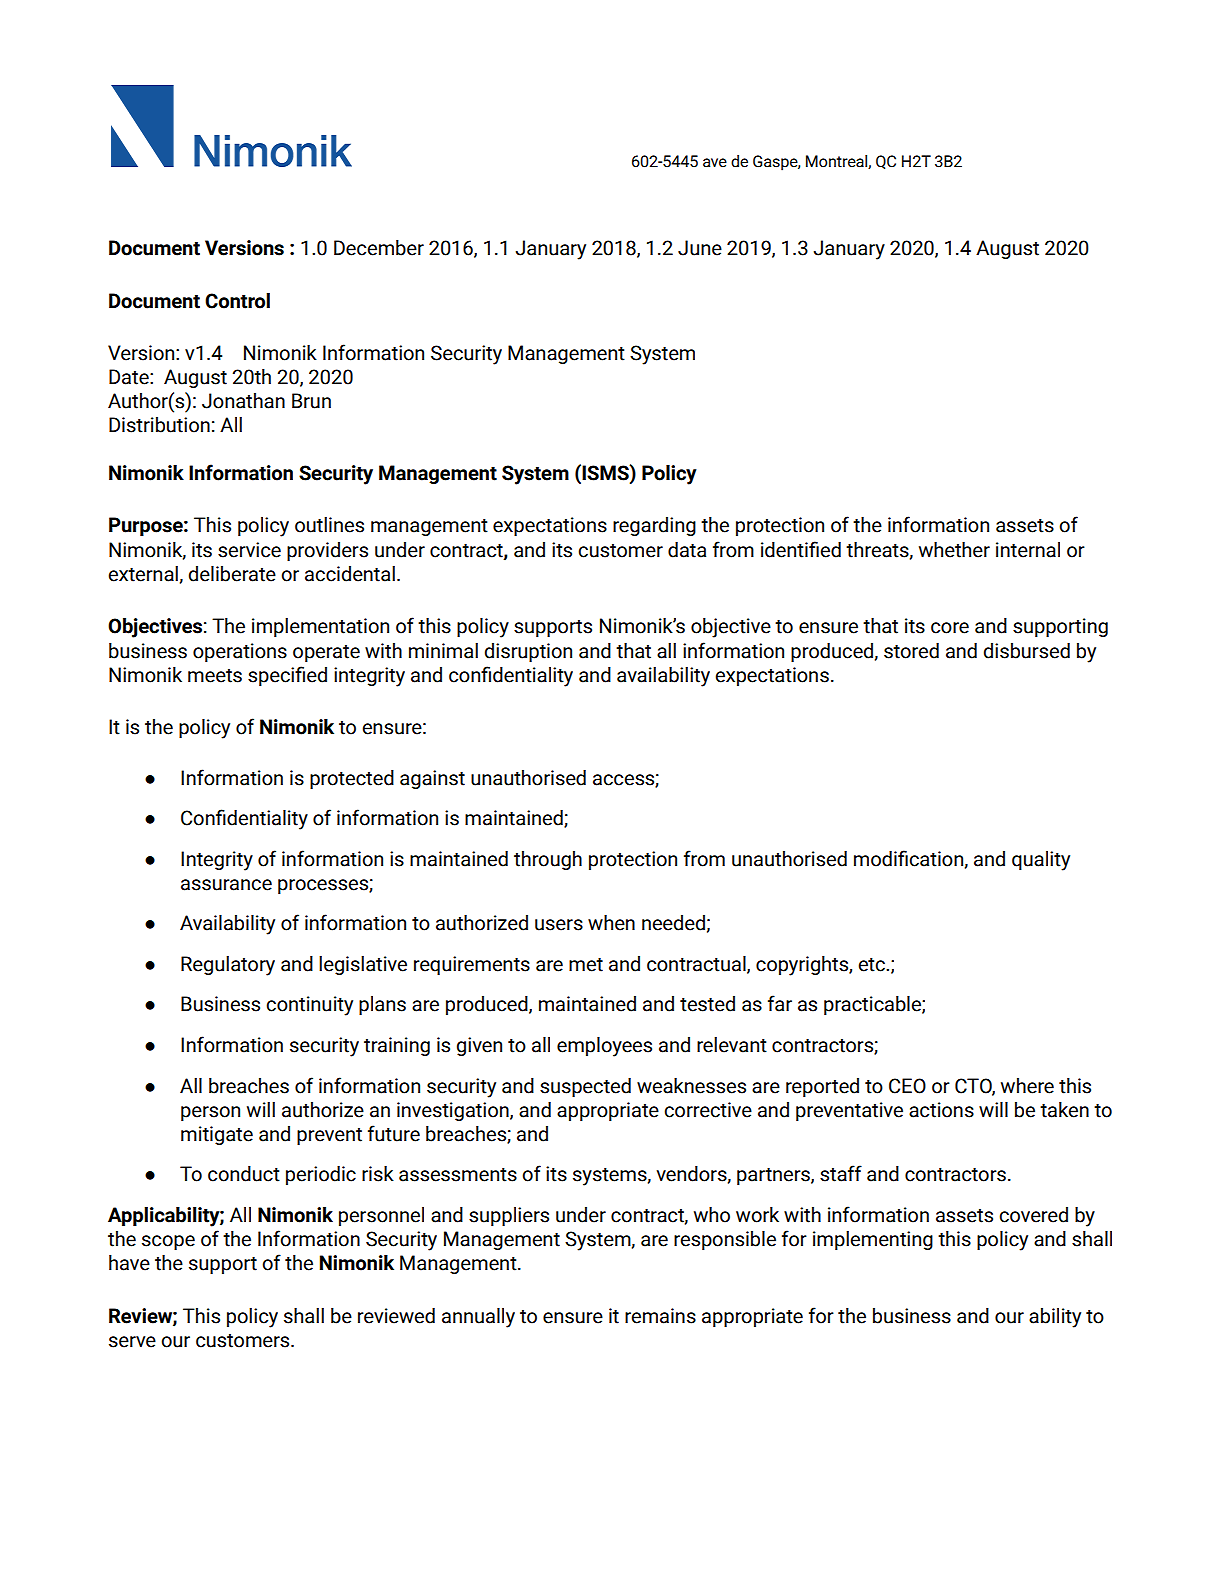 Image resolution: width=1226 pixels, height=1586 pixels. I want to click on employees, so click(604, 1047).
